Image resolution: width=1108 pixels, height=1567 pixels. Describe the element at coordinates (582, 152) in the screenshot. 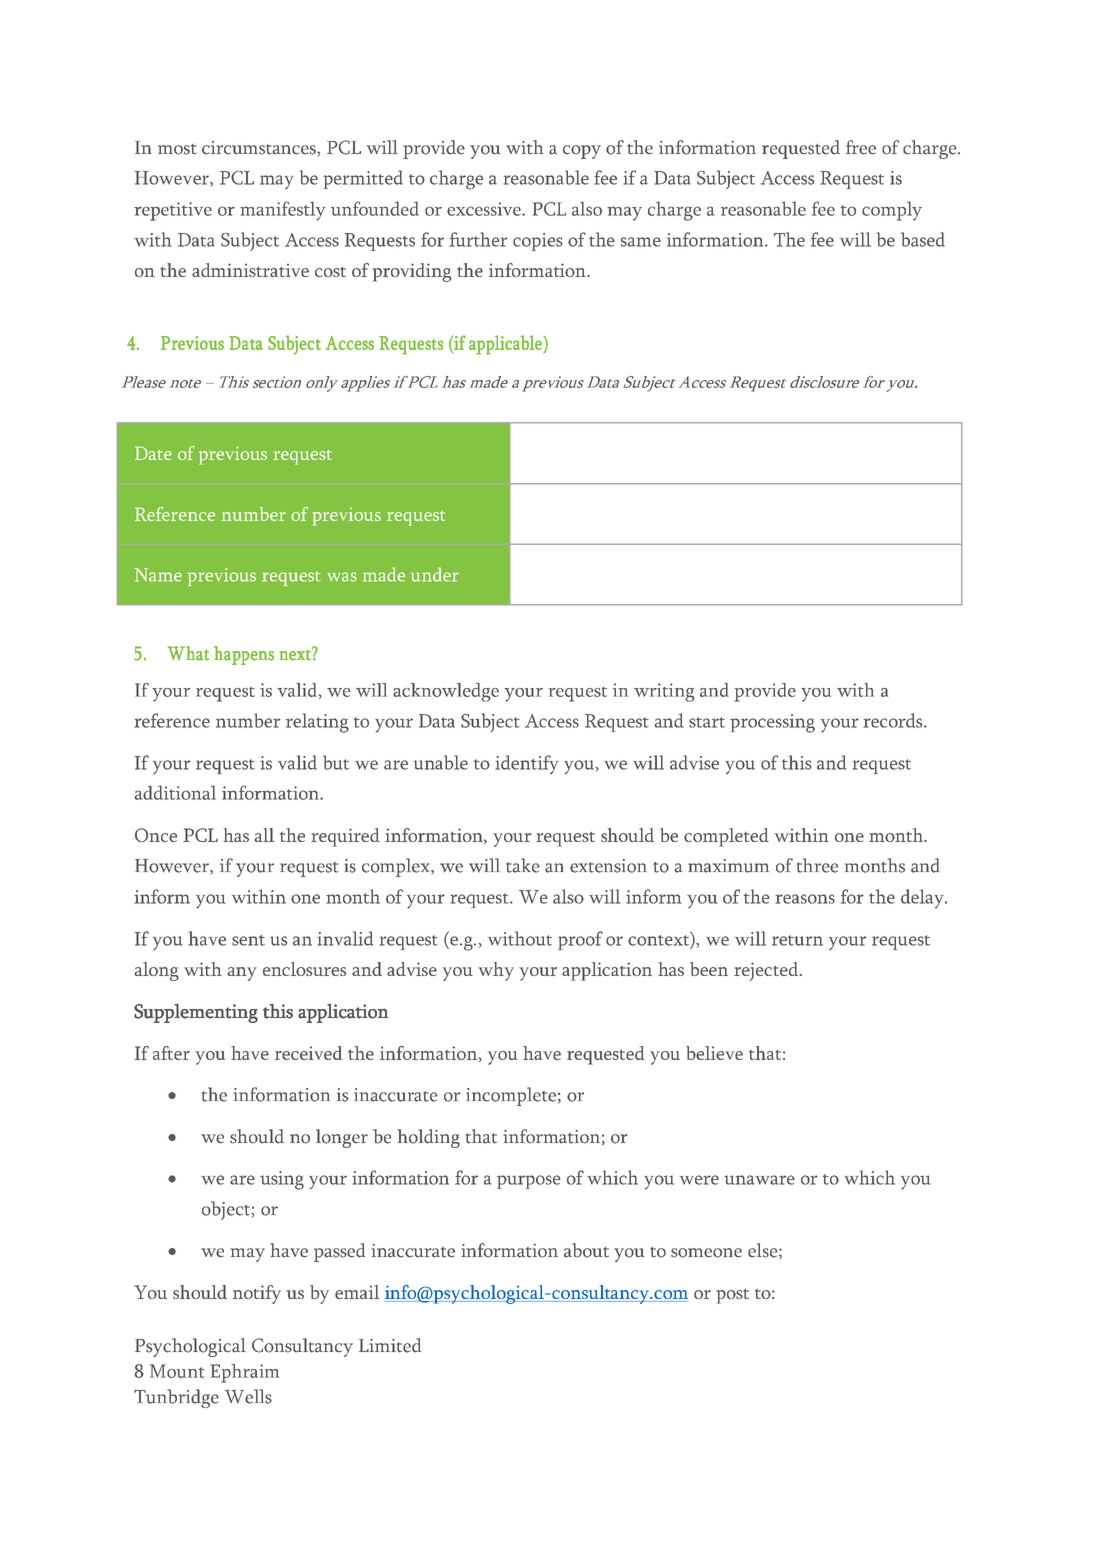

I see `copy` at that location.
